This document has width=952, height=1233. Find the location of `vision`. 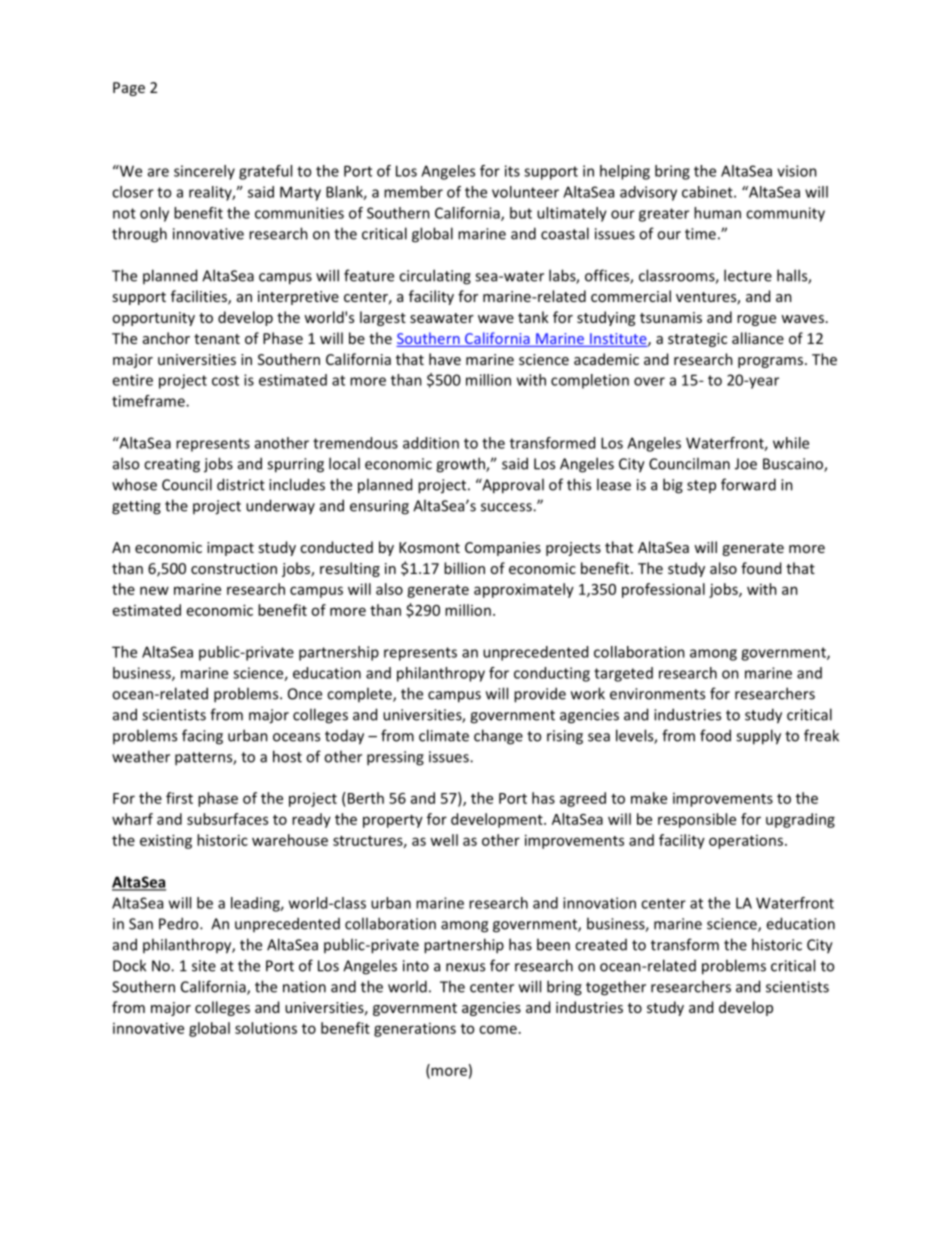

vision is located at coordinates (797, 171).
